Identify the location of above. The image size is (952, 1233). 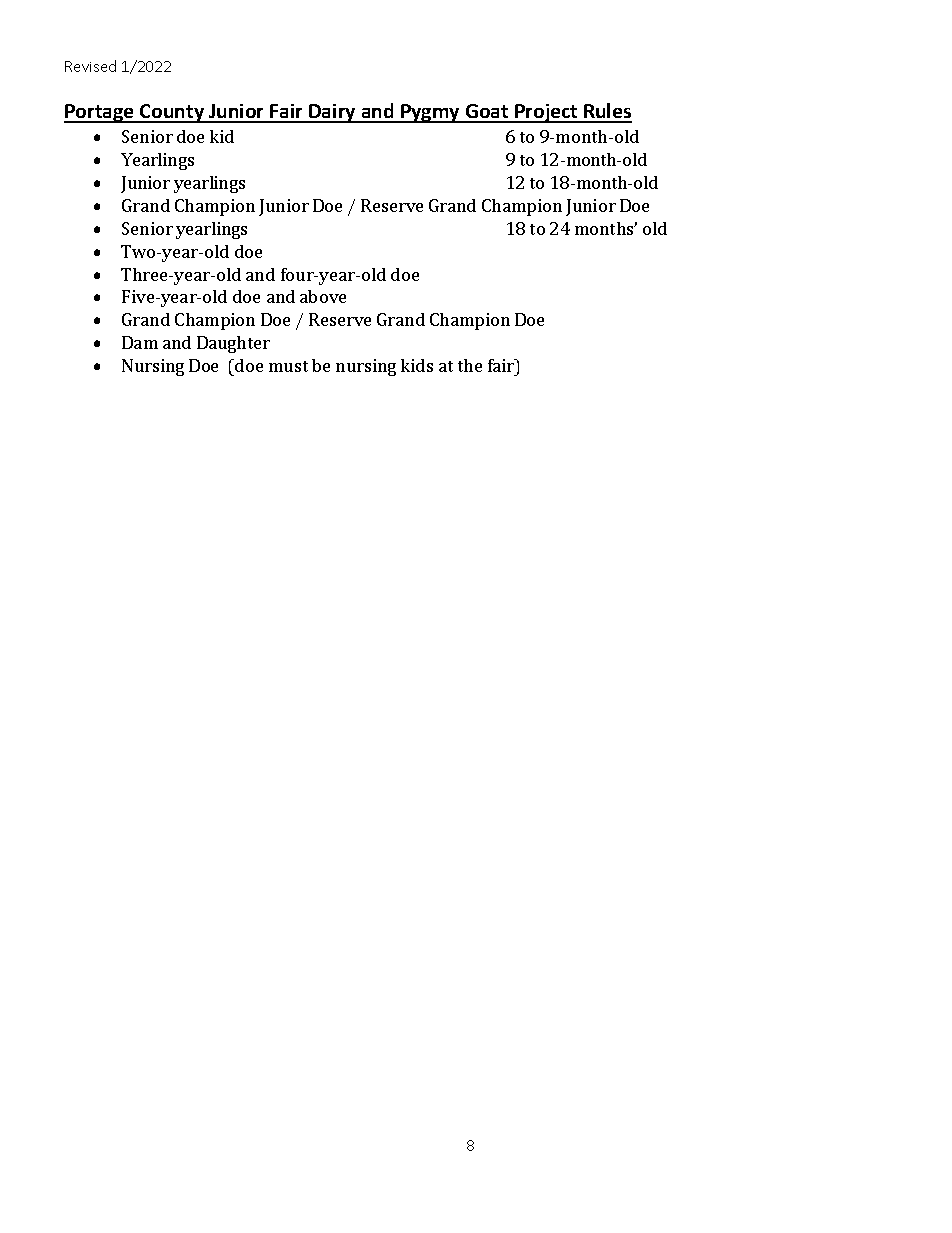
(323, 296).
